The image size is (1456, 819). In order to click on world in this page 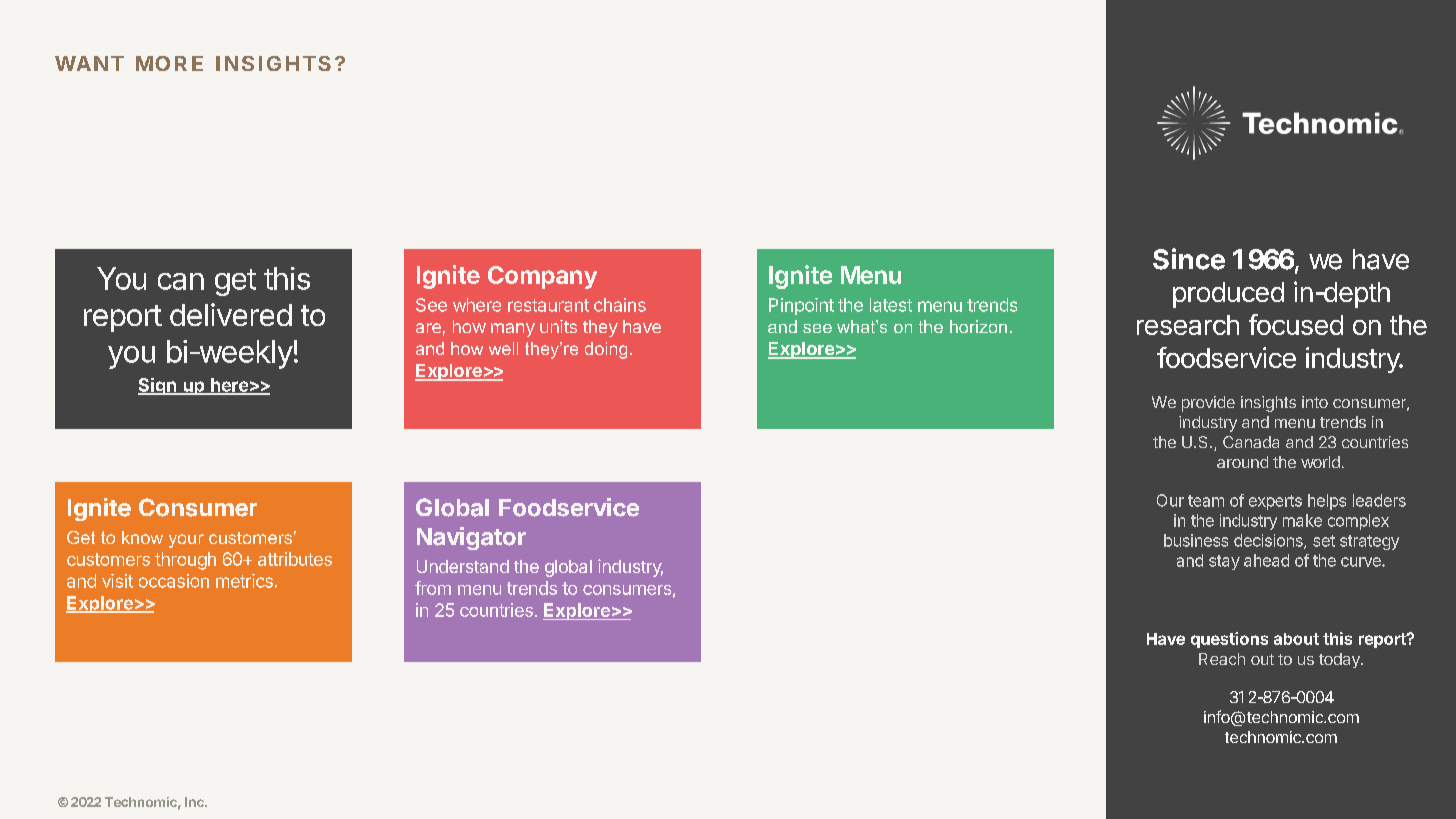, I will do `click(1320, 462)`.
